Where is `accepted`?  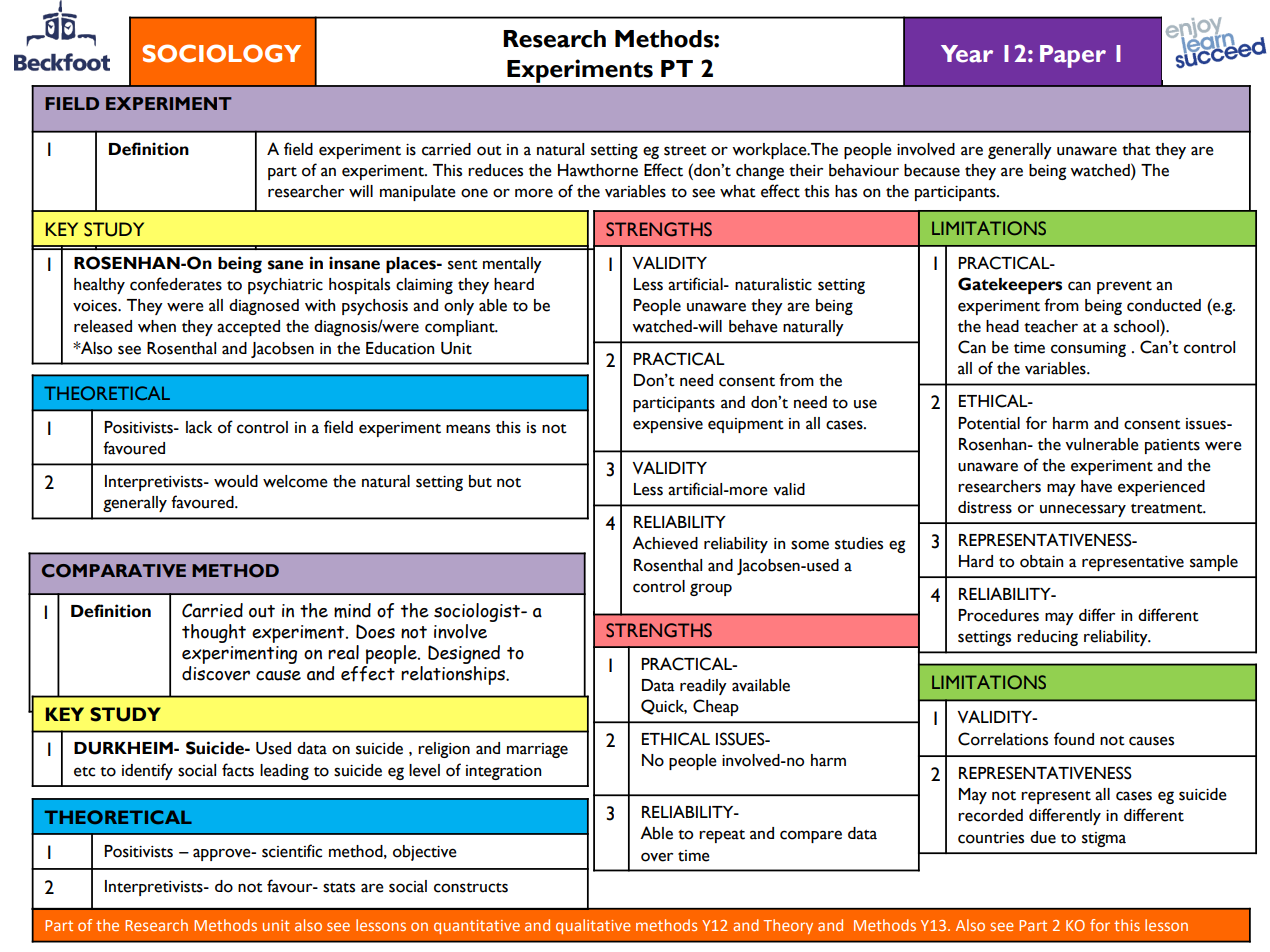 accepted is located at coordinates (248, 328).
